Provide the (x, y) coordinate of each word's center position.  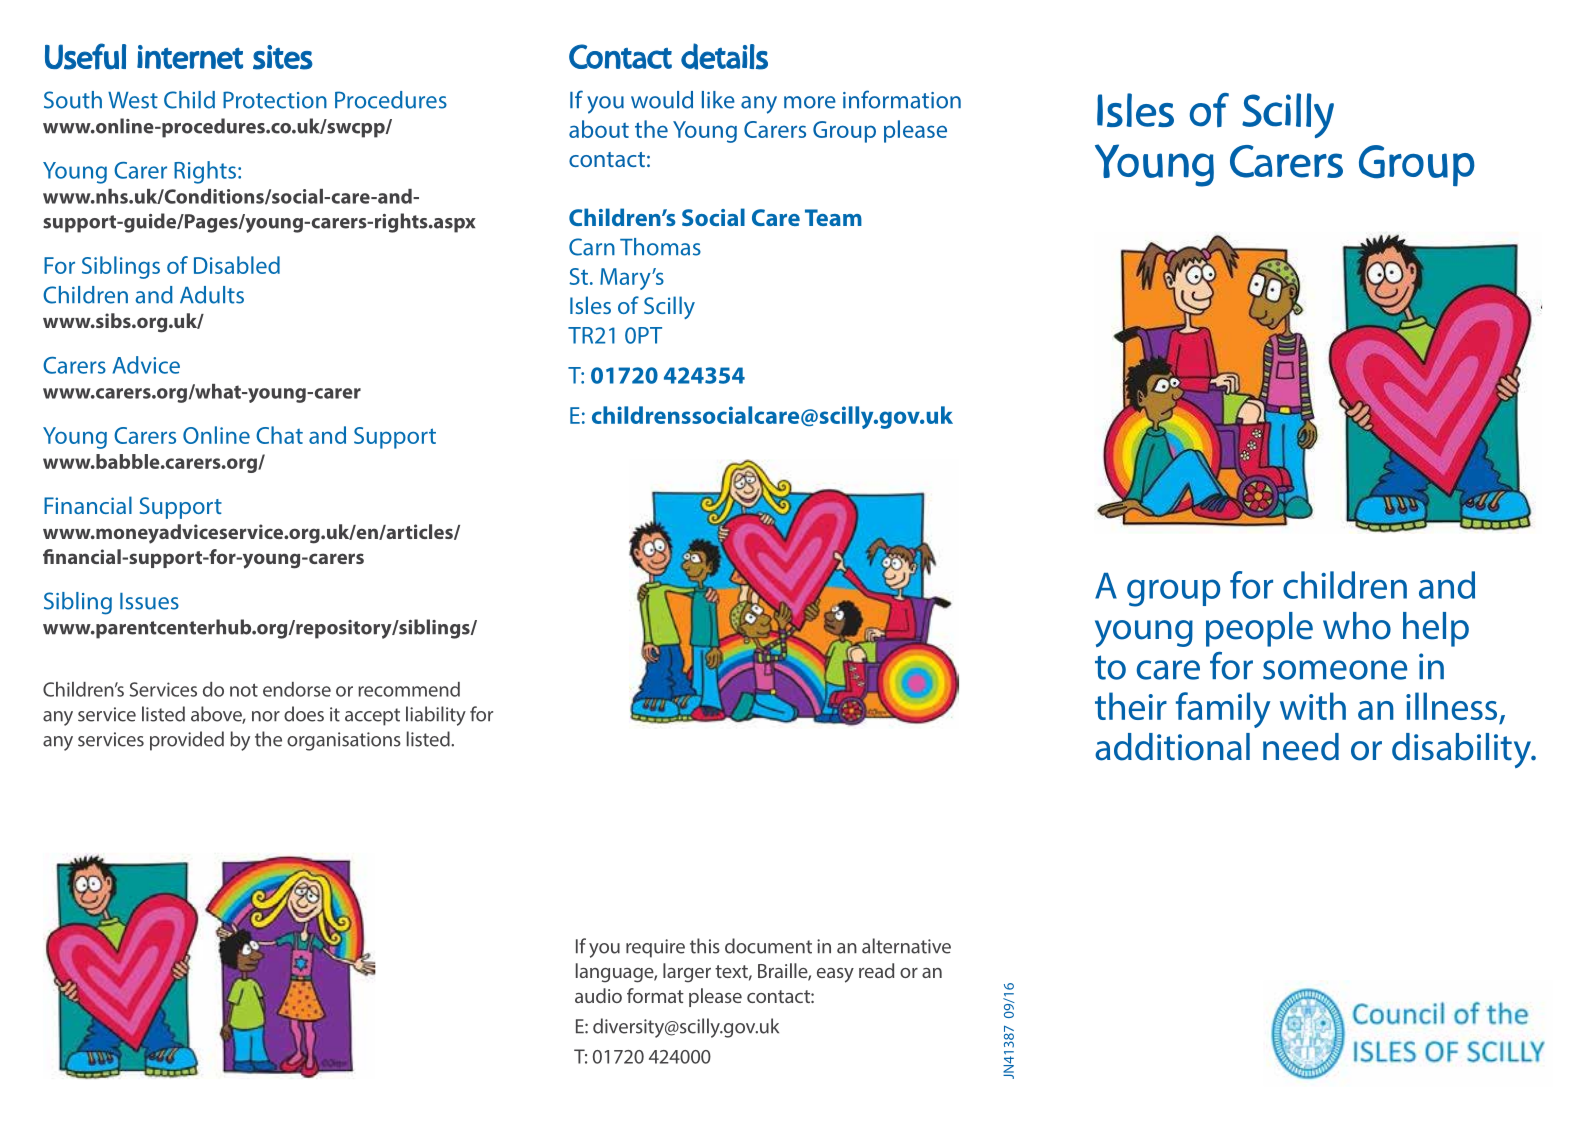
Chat (279, 435)
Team (833, 217)
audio (598, 995)
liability (436, 716)
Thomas (660, 247)
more (810, 102)
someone (1335, 670)
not (244, 690)
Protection (275, 100)
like (718, 100)
